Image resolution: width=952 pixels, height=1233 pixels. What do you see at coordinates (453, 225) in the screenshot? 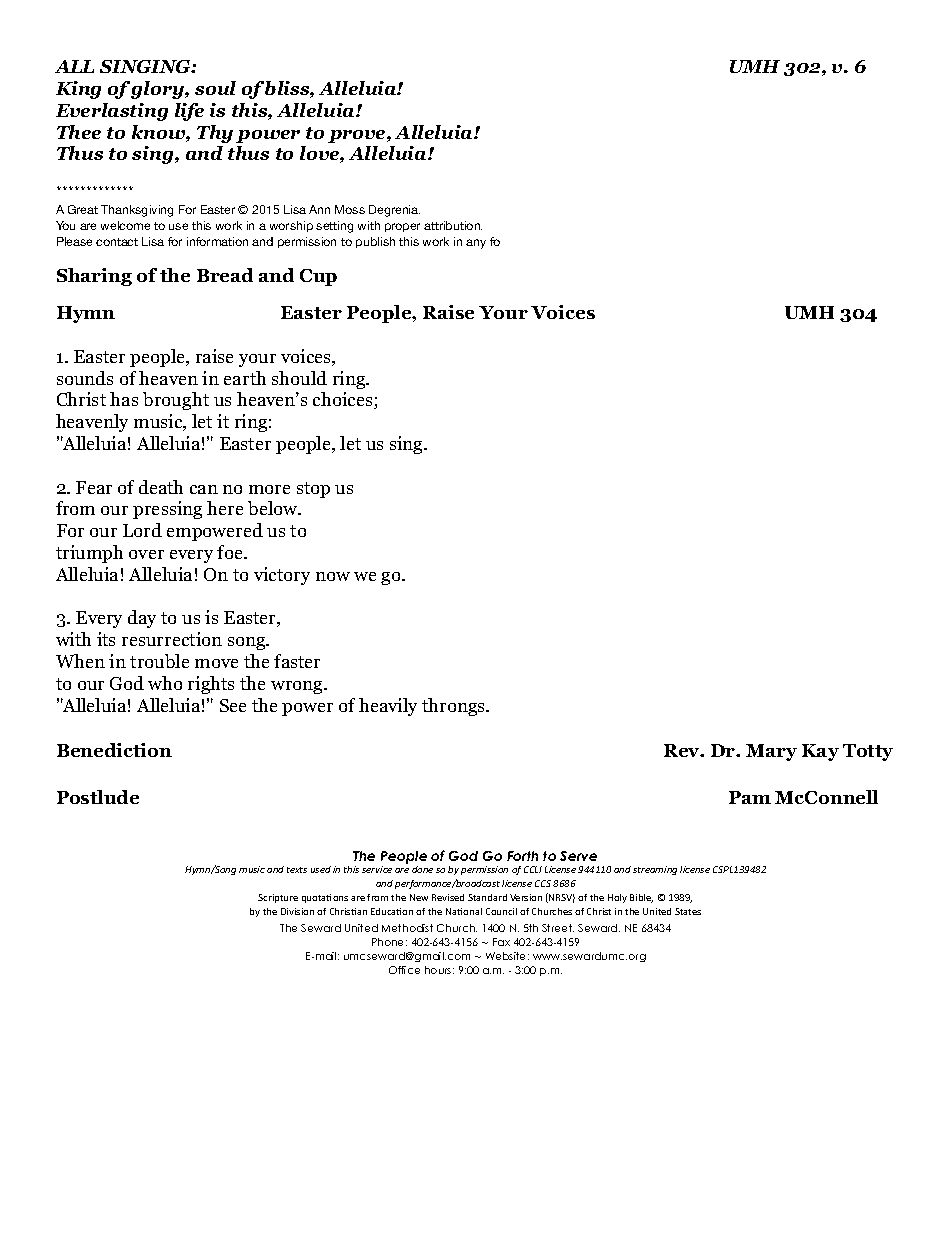
I see `attribution` at bounding box center [453, 225].
